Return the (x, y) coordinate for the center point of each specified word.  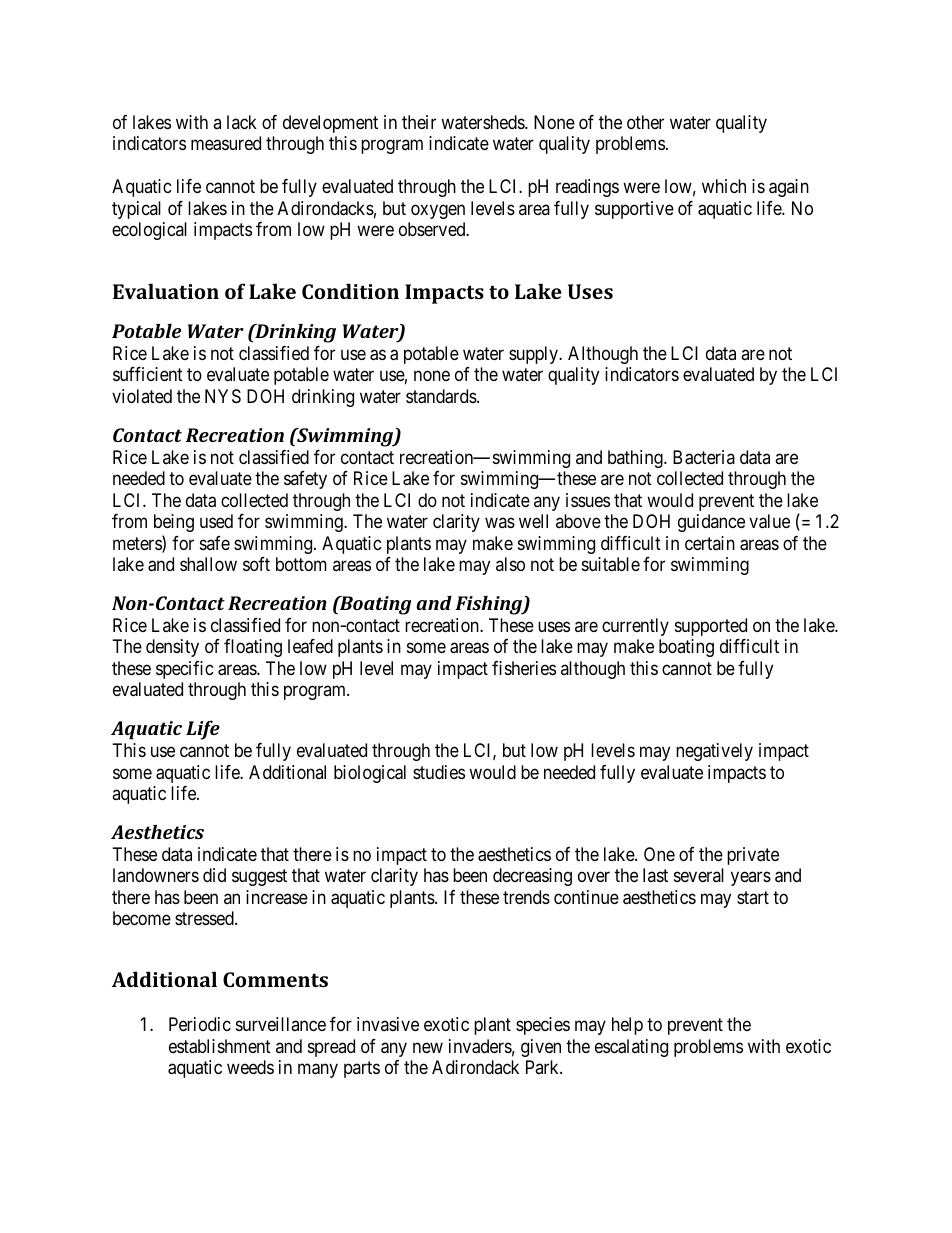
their (419, 122)
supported (711, 627)
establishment (220, 1046)
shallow (208, 564)
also (510, 564)
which (724, 186)
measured (226, 143)
